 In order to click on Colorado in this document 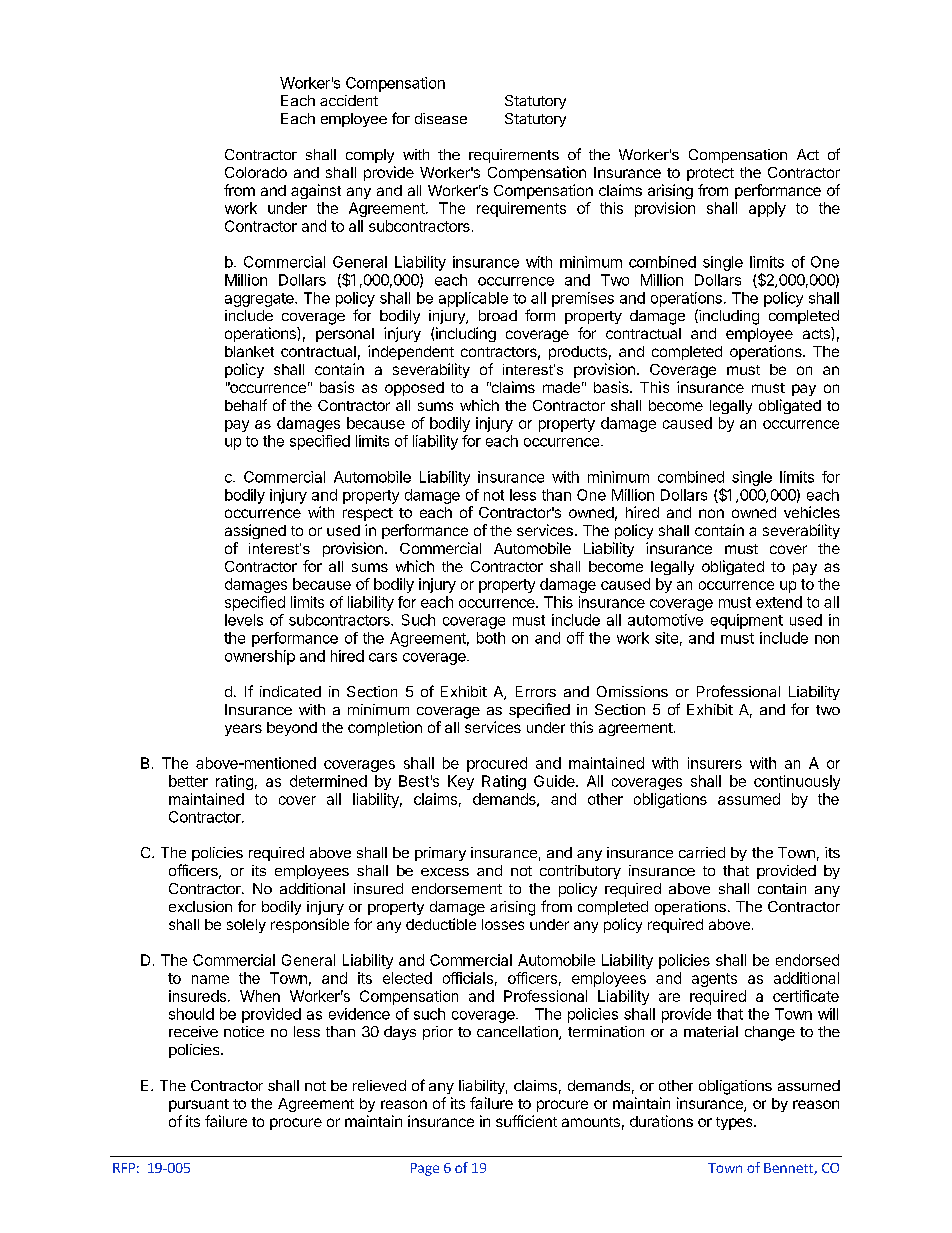, I will do `click(256, 172)`.
